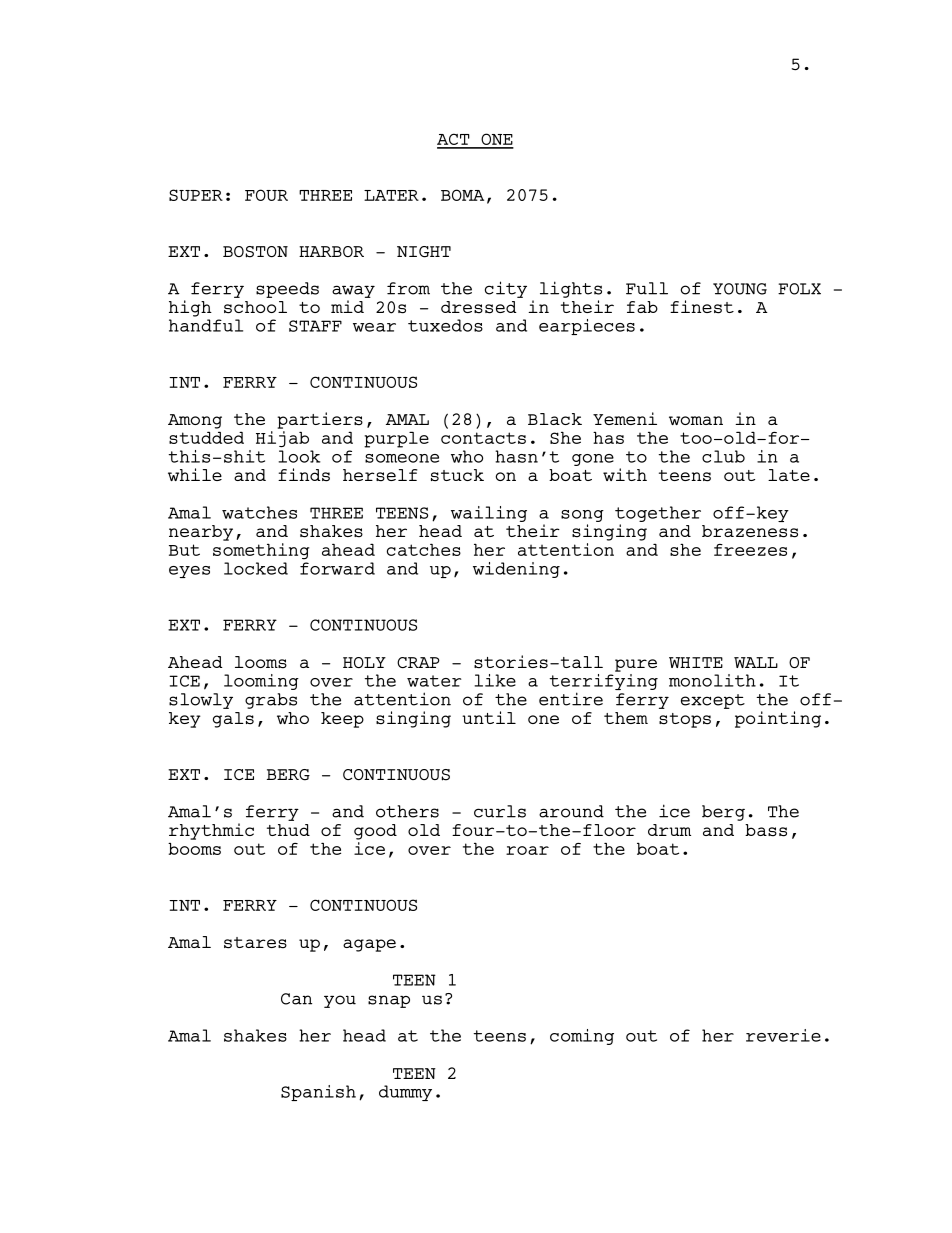 The height and width of the screenshot is (1233, 952). What do you see at coordinates (766, 830) in the screenshot?
I see `bass` at bounding box center [766, 830].
